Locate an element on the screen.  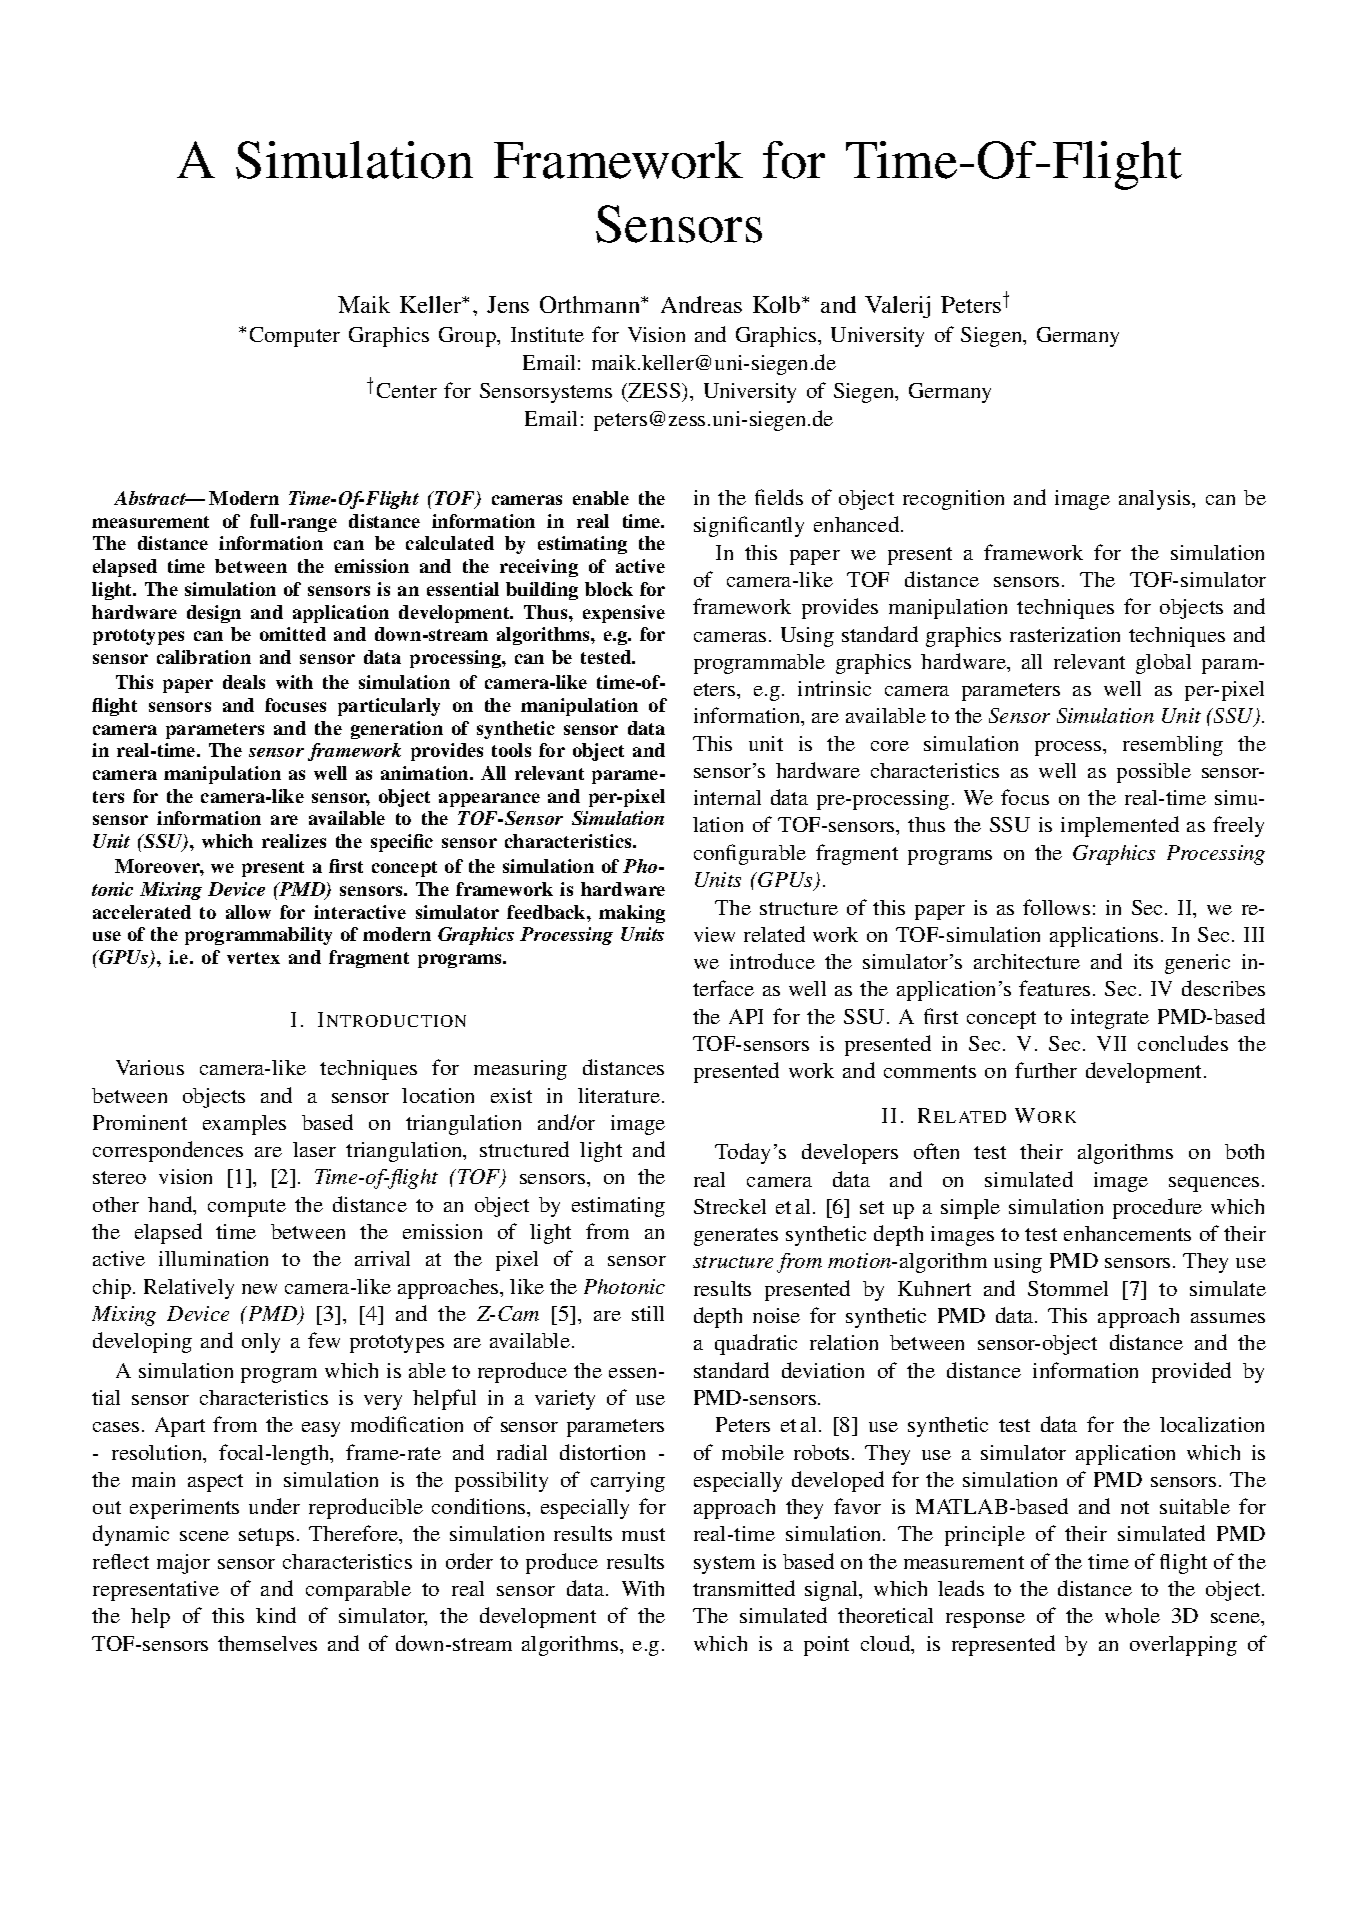
features is located at coordinates (1054, 988).
